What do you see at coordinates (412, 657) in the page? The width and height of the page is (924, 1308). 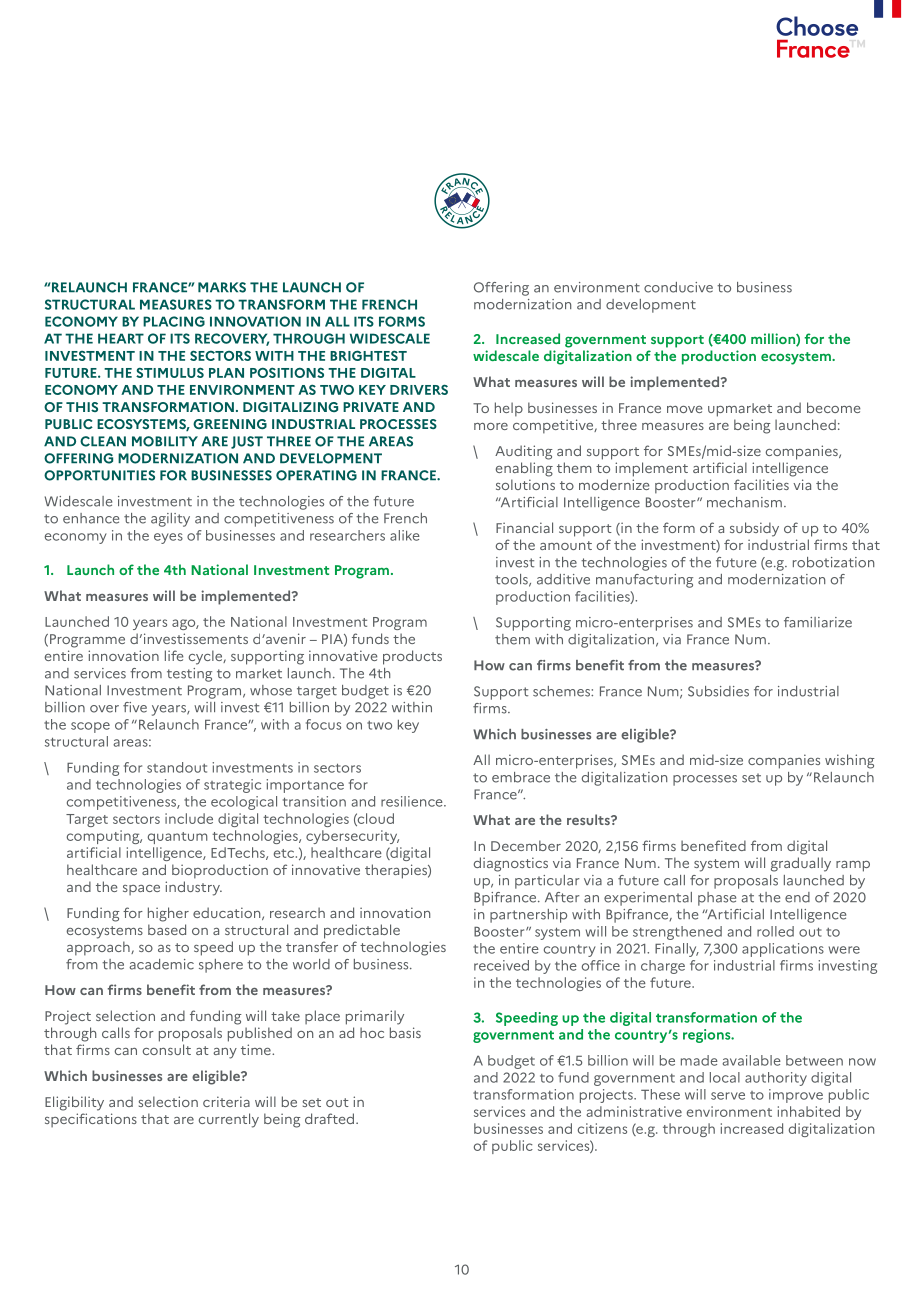 I see `products` at bounding box center [412, 657].
